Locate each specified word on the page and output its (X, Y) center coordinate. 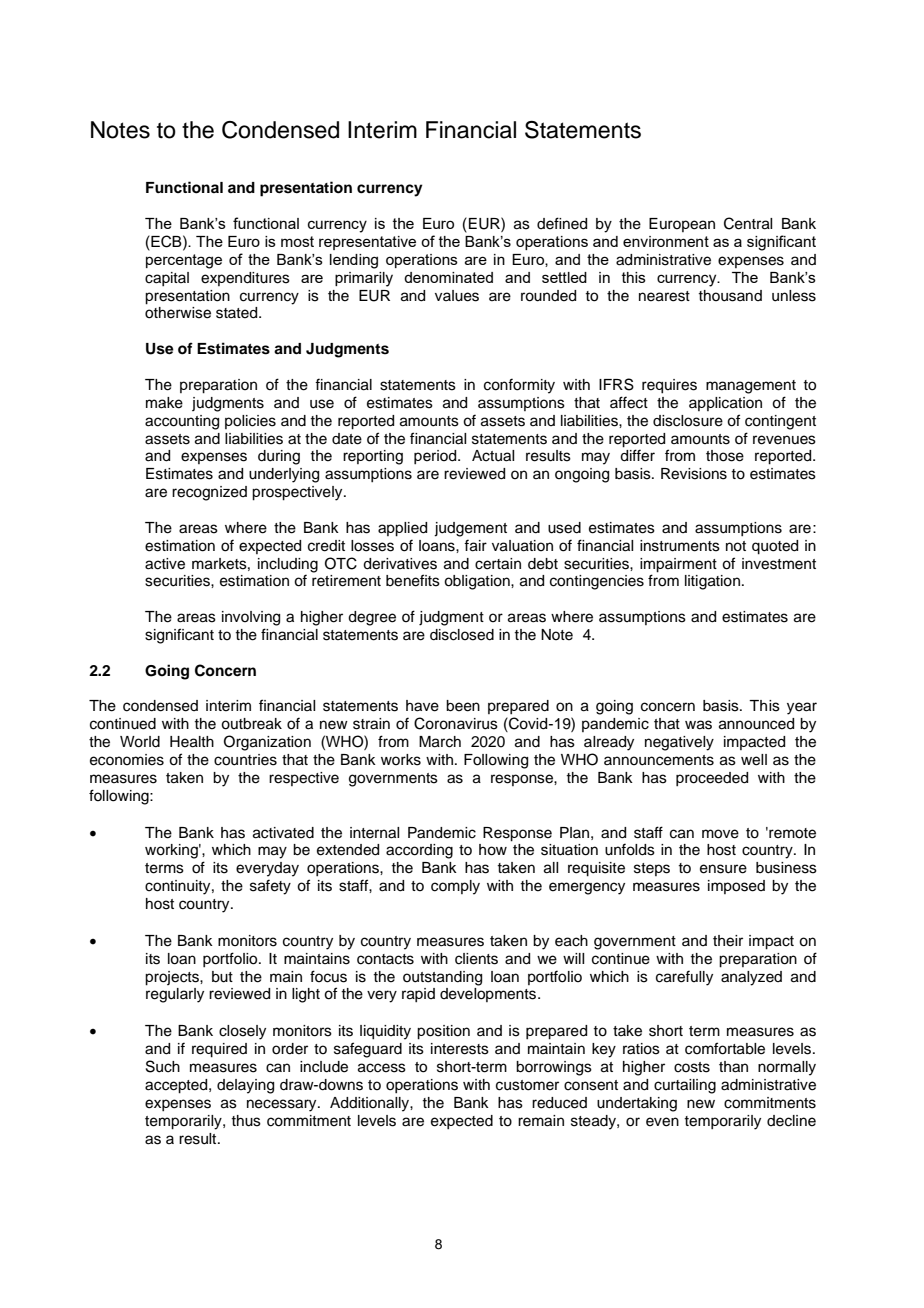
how (493, 850)
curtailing (685, 1086)
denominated (448, 277)
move (720, 834)
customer (527, 1085)
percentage (184, 261)
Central (748, 223)
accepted (177, 1086)
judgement (470, 529)
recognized (209, 493)
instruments (680, 546)
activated (283, 833)
